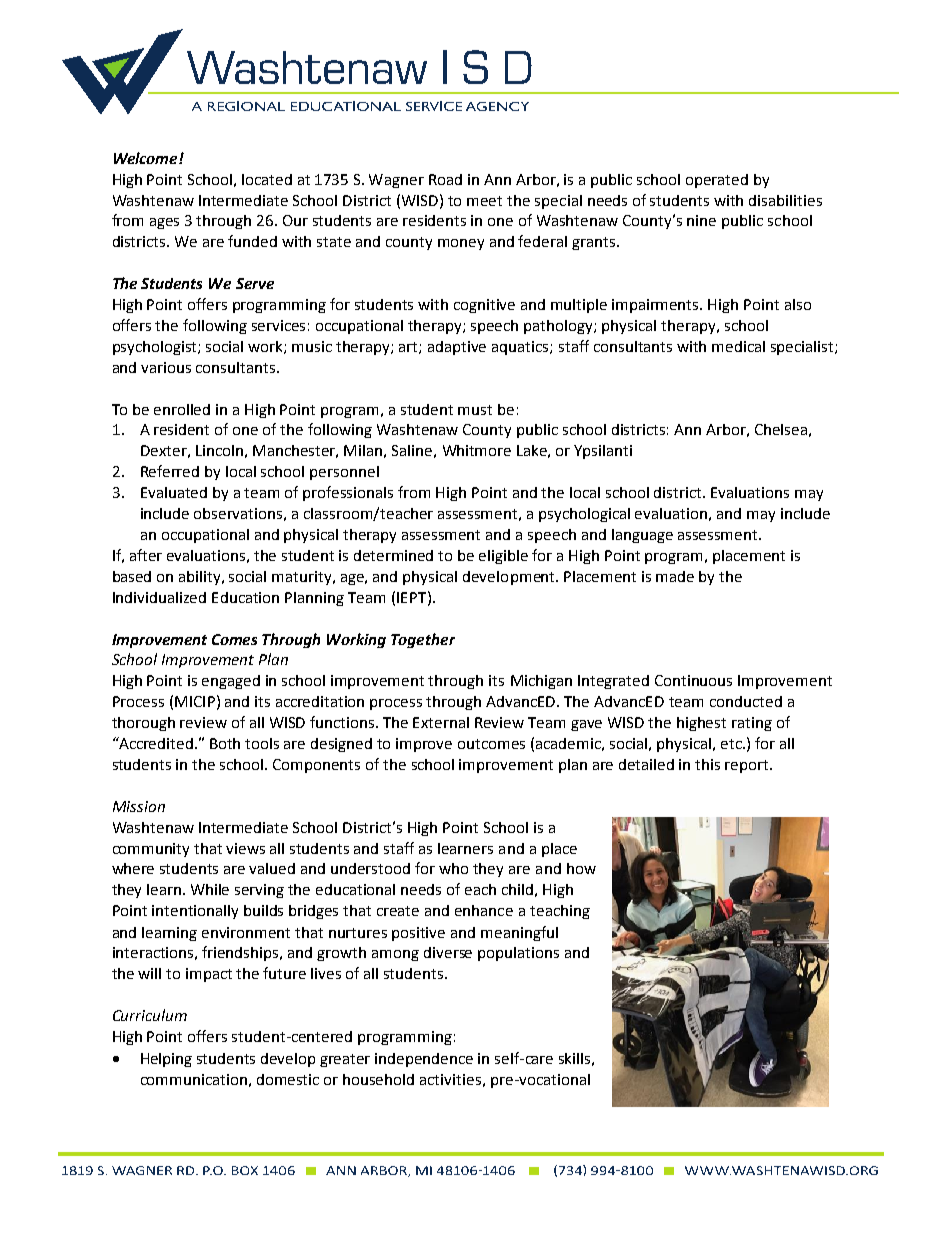  What do you see at coordinates (477, 450) in the page?
I see `Whitmore` at bounding box center [477, 450].
